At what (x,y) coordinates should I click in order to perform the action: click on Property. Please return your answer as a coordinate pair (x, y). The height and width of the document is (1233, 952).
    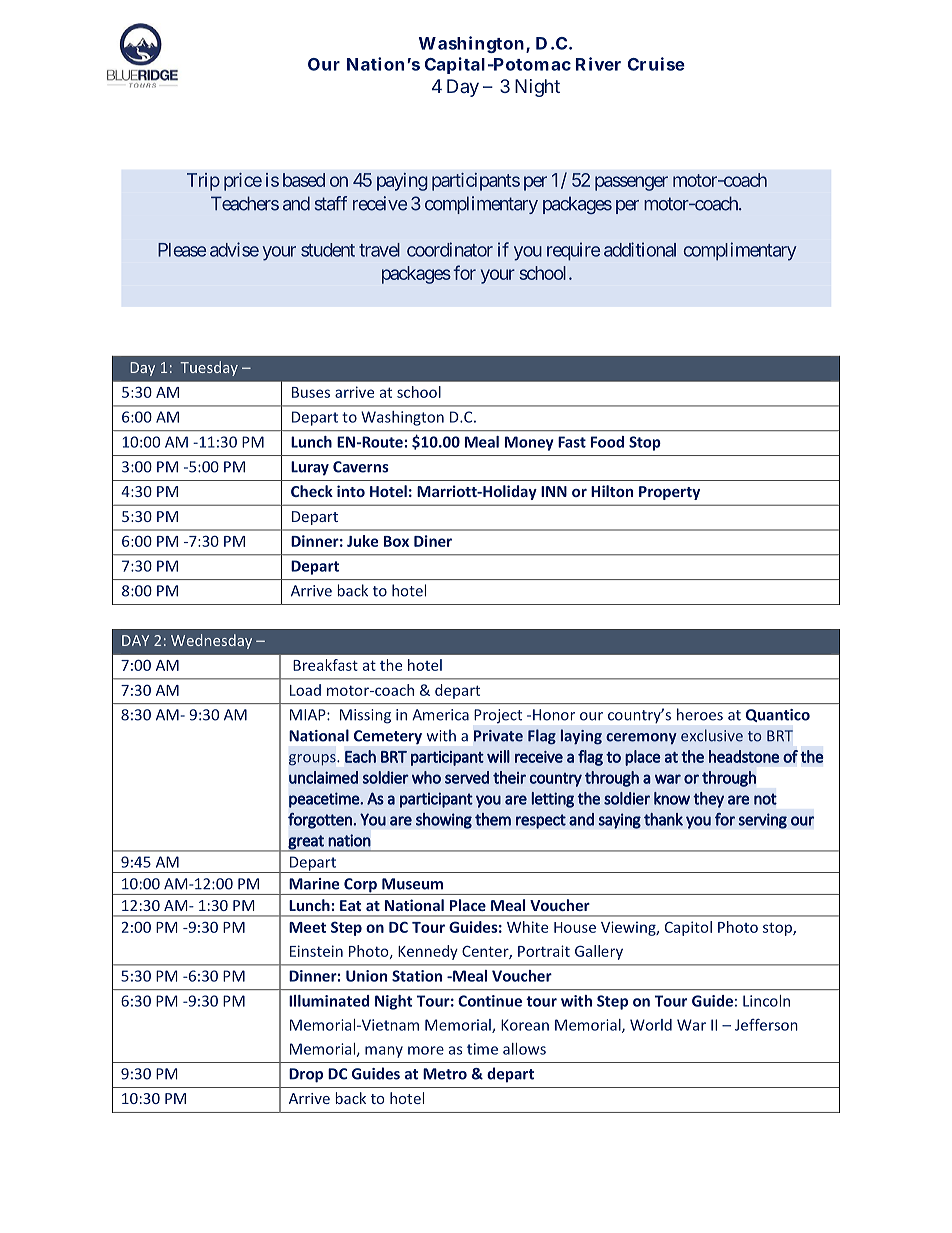
    Looking at the image, I should click on (669, 493).
